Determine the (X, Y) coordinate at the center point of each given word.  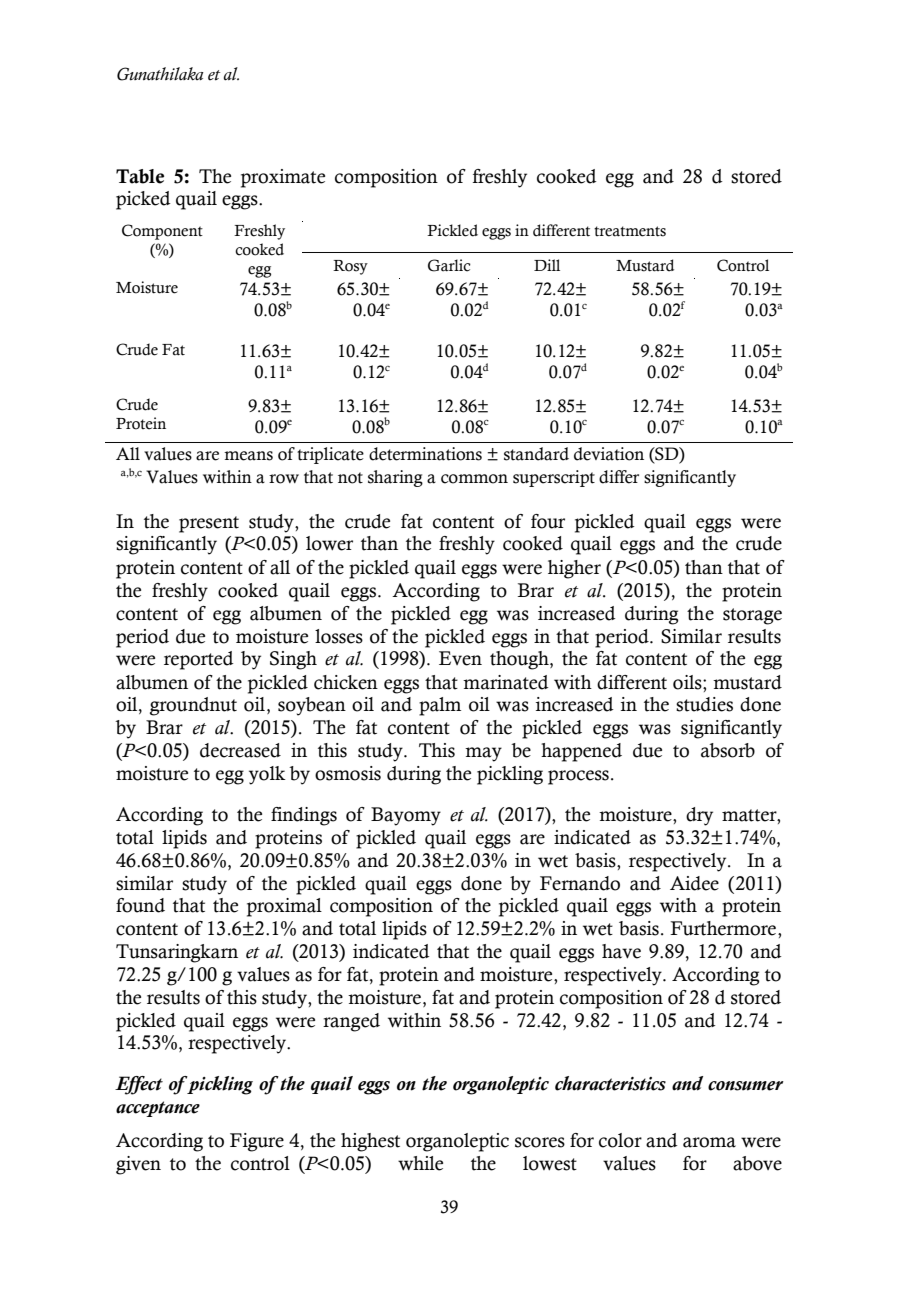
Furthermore (724, 928)
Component (162, 232)
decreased (240, 750)
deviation (609, 454)
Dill (547, 265)
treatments (630, 231)
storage (752, 616)
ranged (351, 1022)
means (248, 456)
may (483, 754)
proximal (284, 907)
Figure (257, 1142)
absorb (728, 750)
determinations (425, 454)
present (209, 524)
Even (460, 658)
